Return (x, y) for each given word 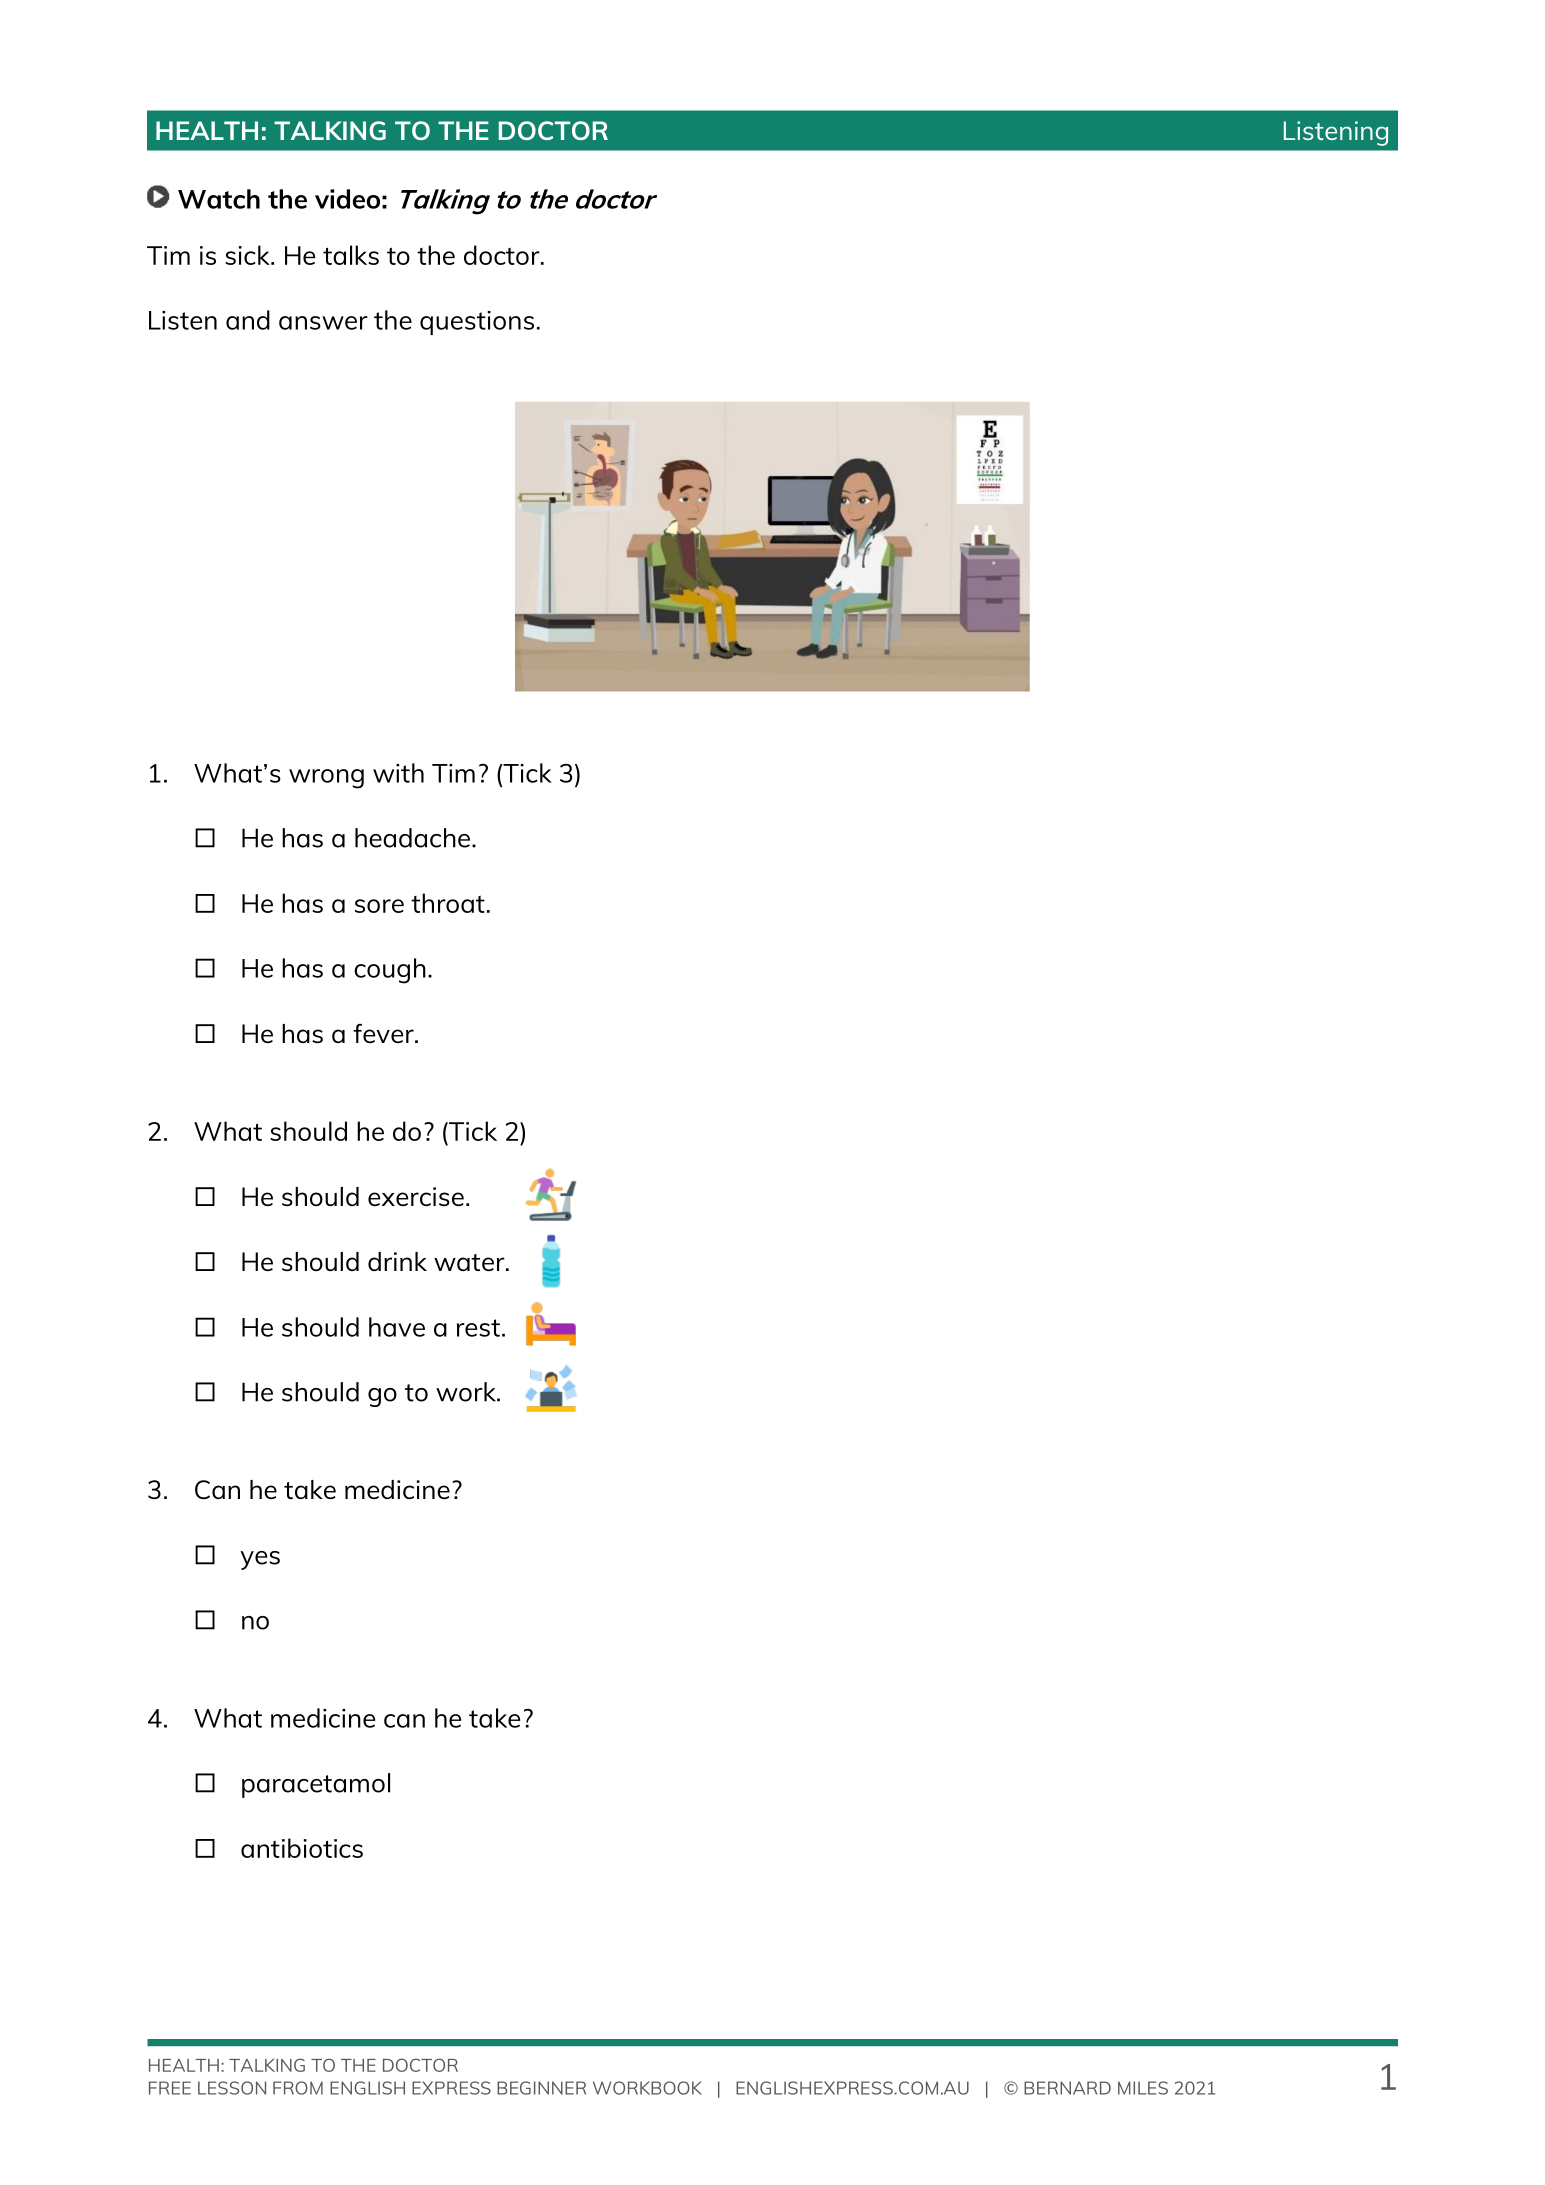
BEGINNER (541, 2088)
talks (351, 255)
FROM (298, 2088)
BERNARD (1067, 2088)
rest (478, 1328)
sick (248, 255)
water (470, 1262)
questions (477, 323)
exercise (416, 1196)
